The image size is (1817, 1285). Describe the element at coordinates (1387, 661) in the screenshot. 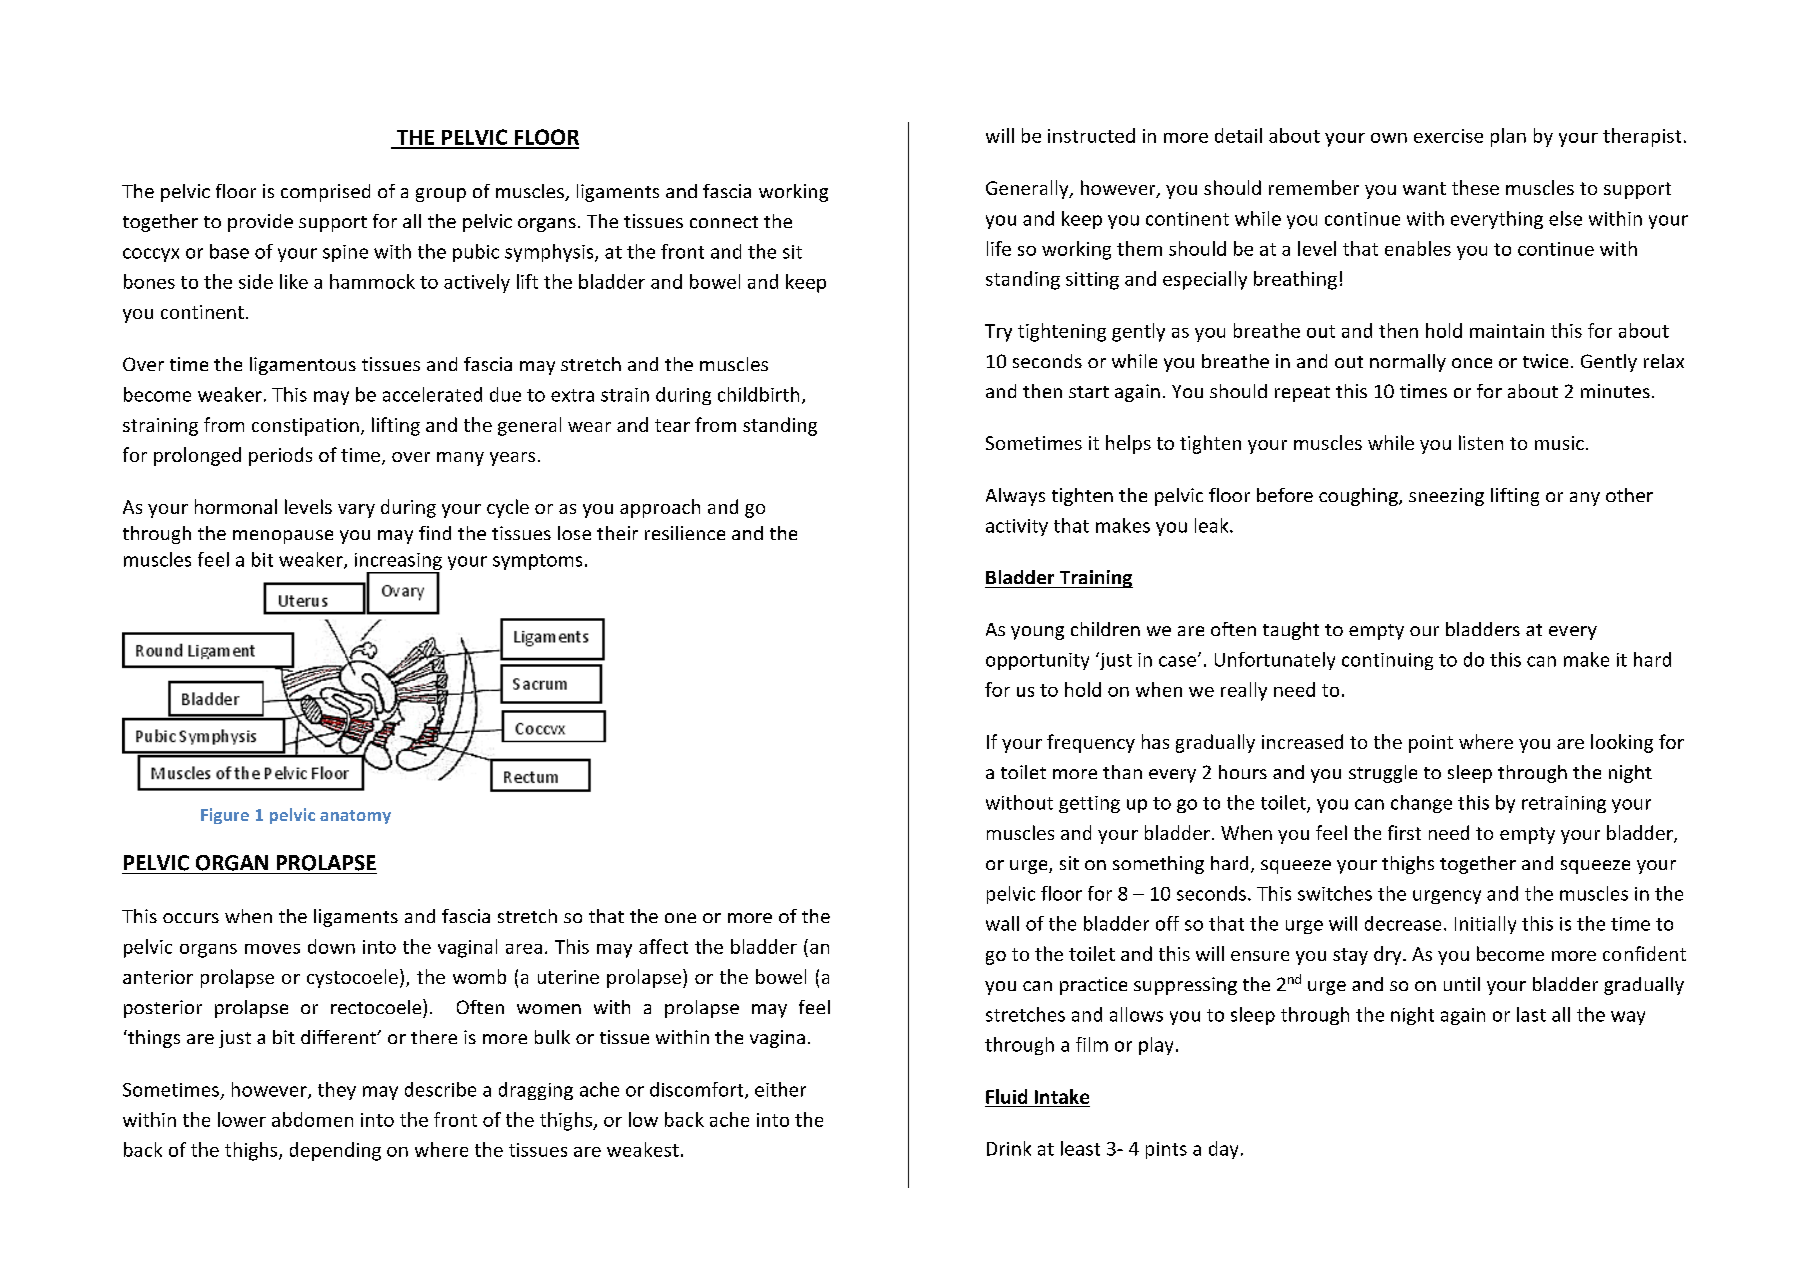

I see `continuing` at that location.
